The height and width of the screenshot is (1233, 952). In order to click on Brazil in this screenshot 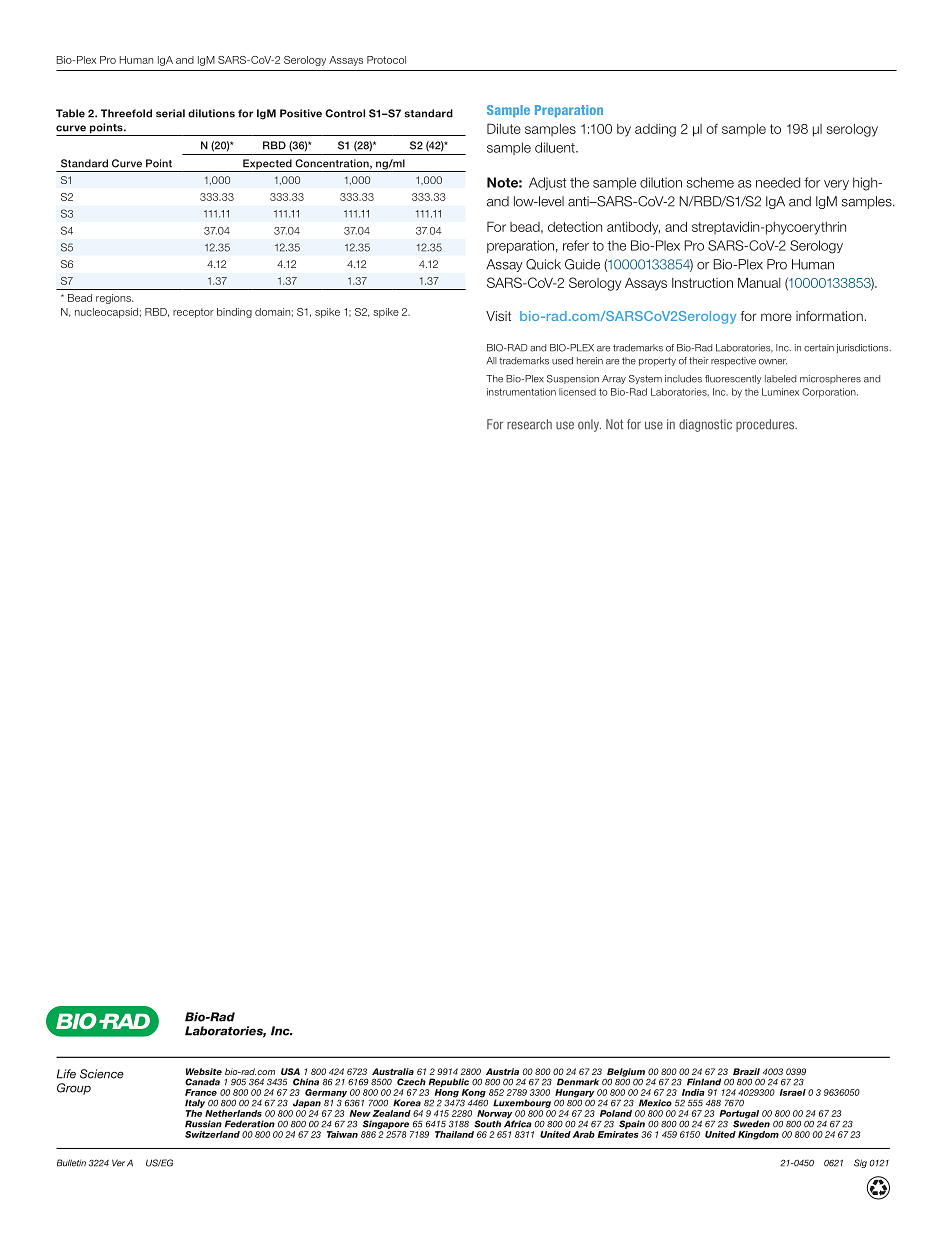, I will do `click(746, 1071)`.
